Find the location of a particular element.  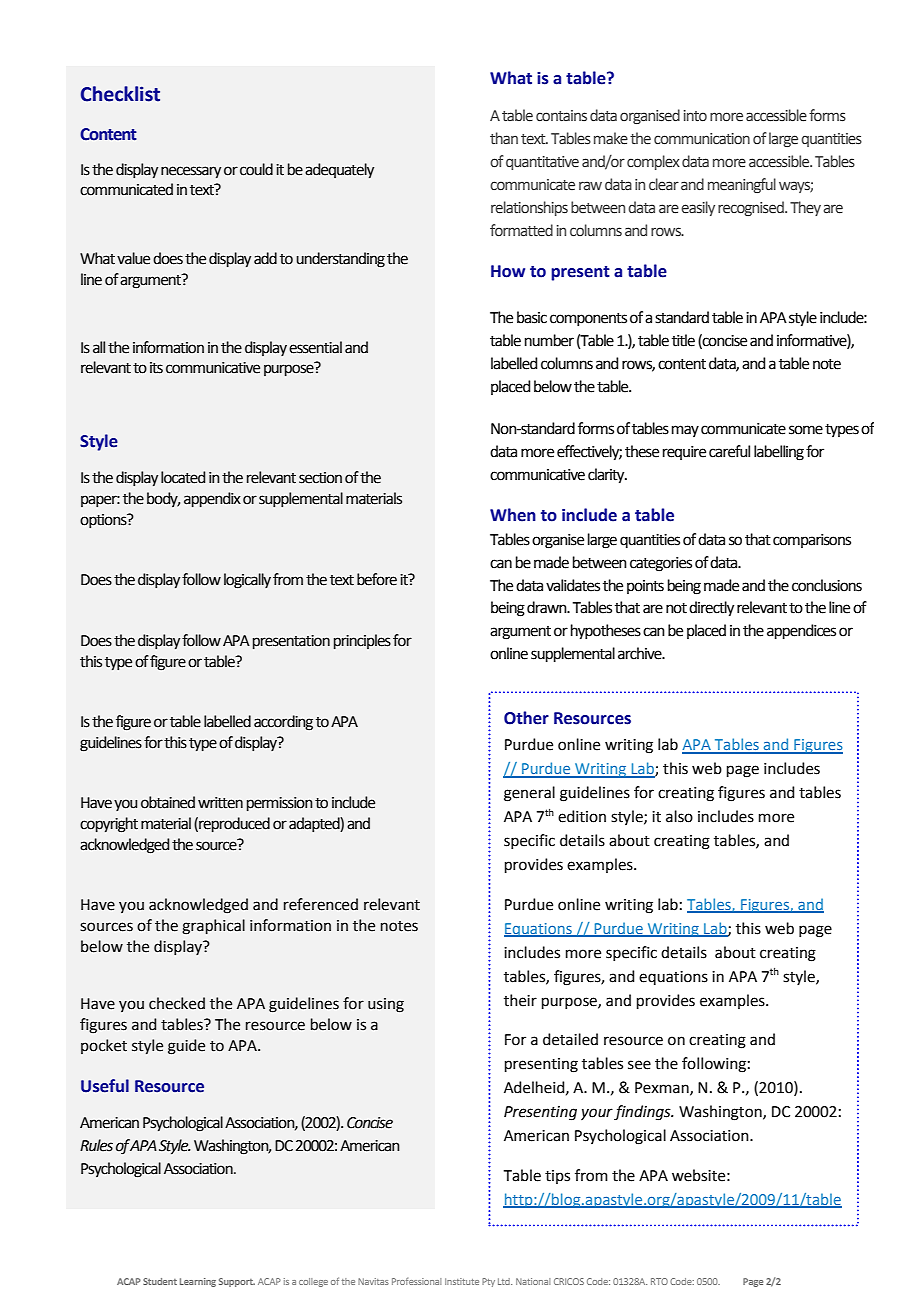

necessary is located at coordinates (191, 172).
